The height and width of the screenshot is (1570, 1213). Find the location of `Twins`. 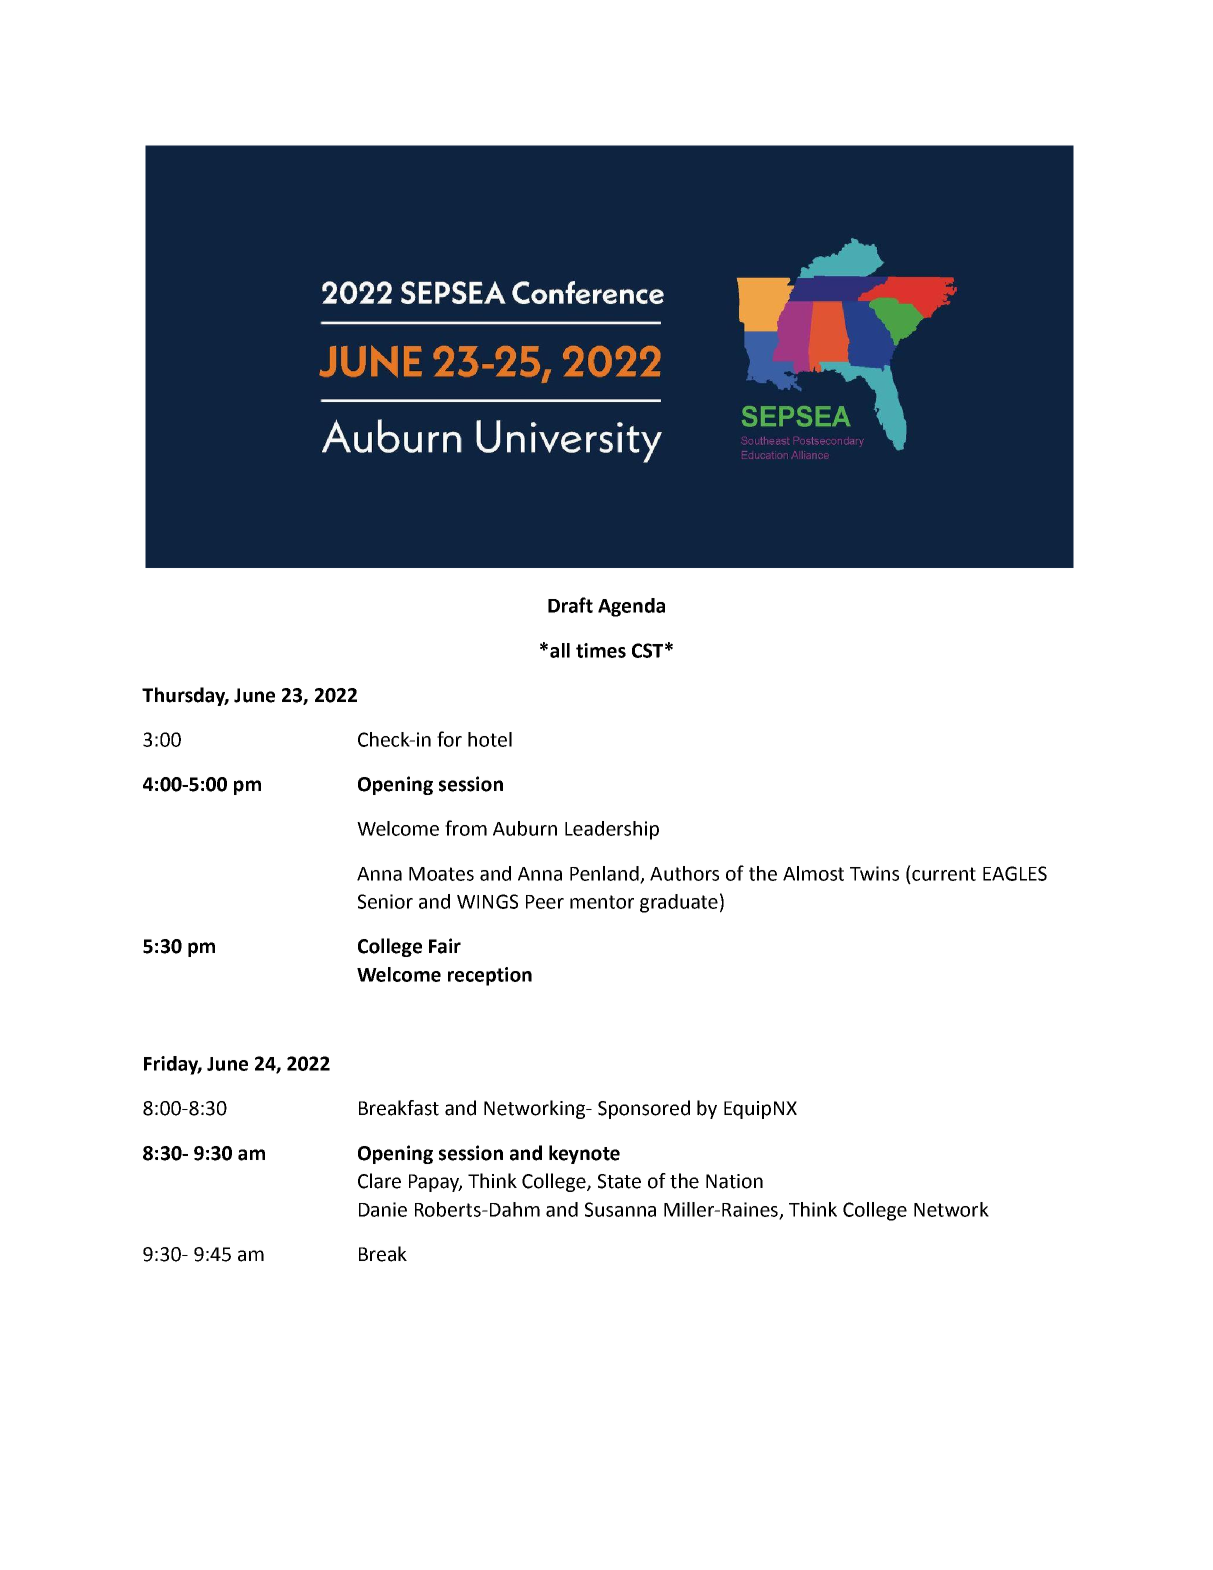

Twins is located at coordinates (874, 873).
